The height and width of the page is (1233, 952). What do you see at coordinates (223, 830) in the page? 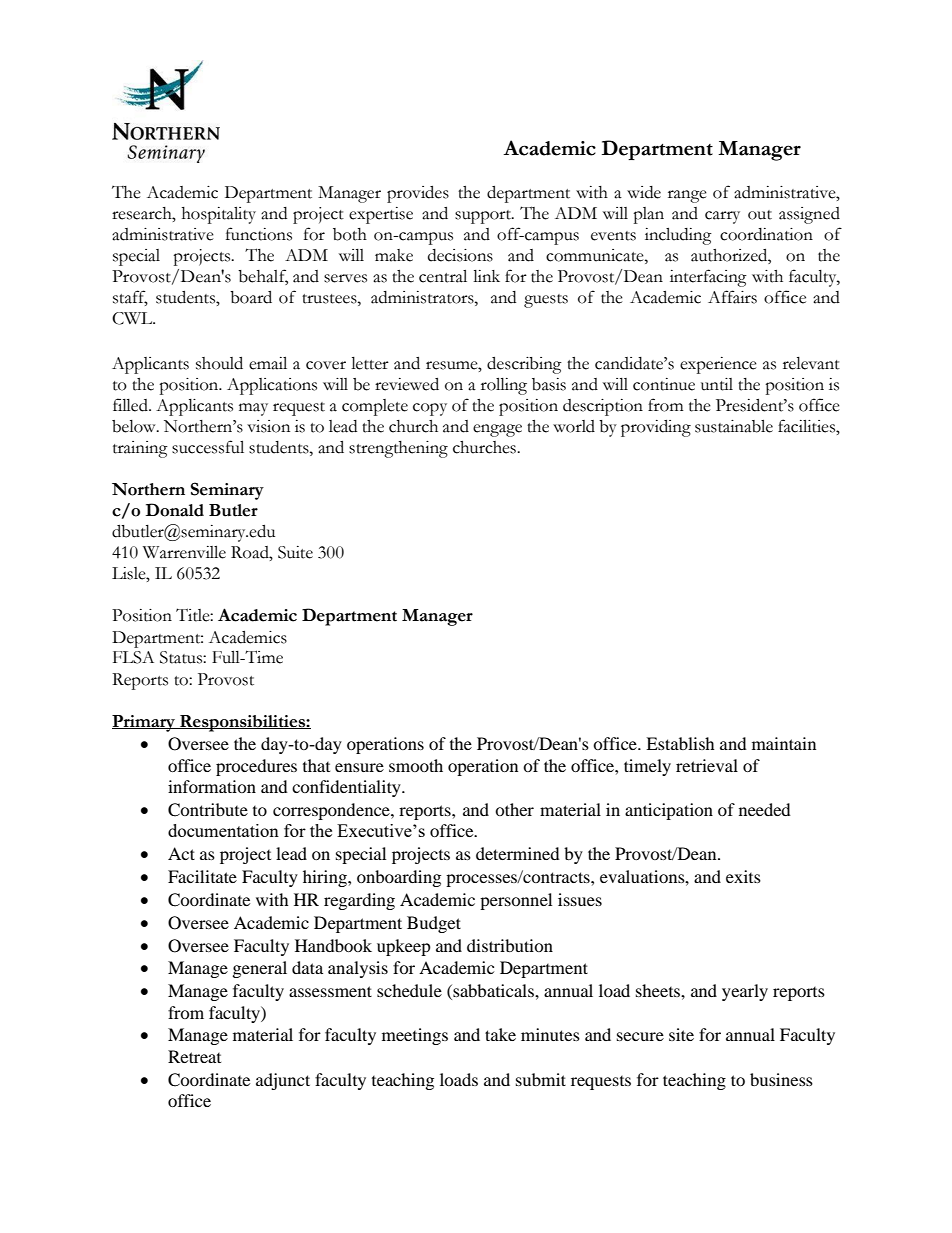
I see `documentation` at bounding box center [223, 830].
